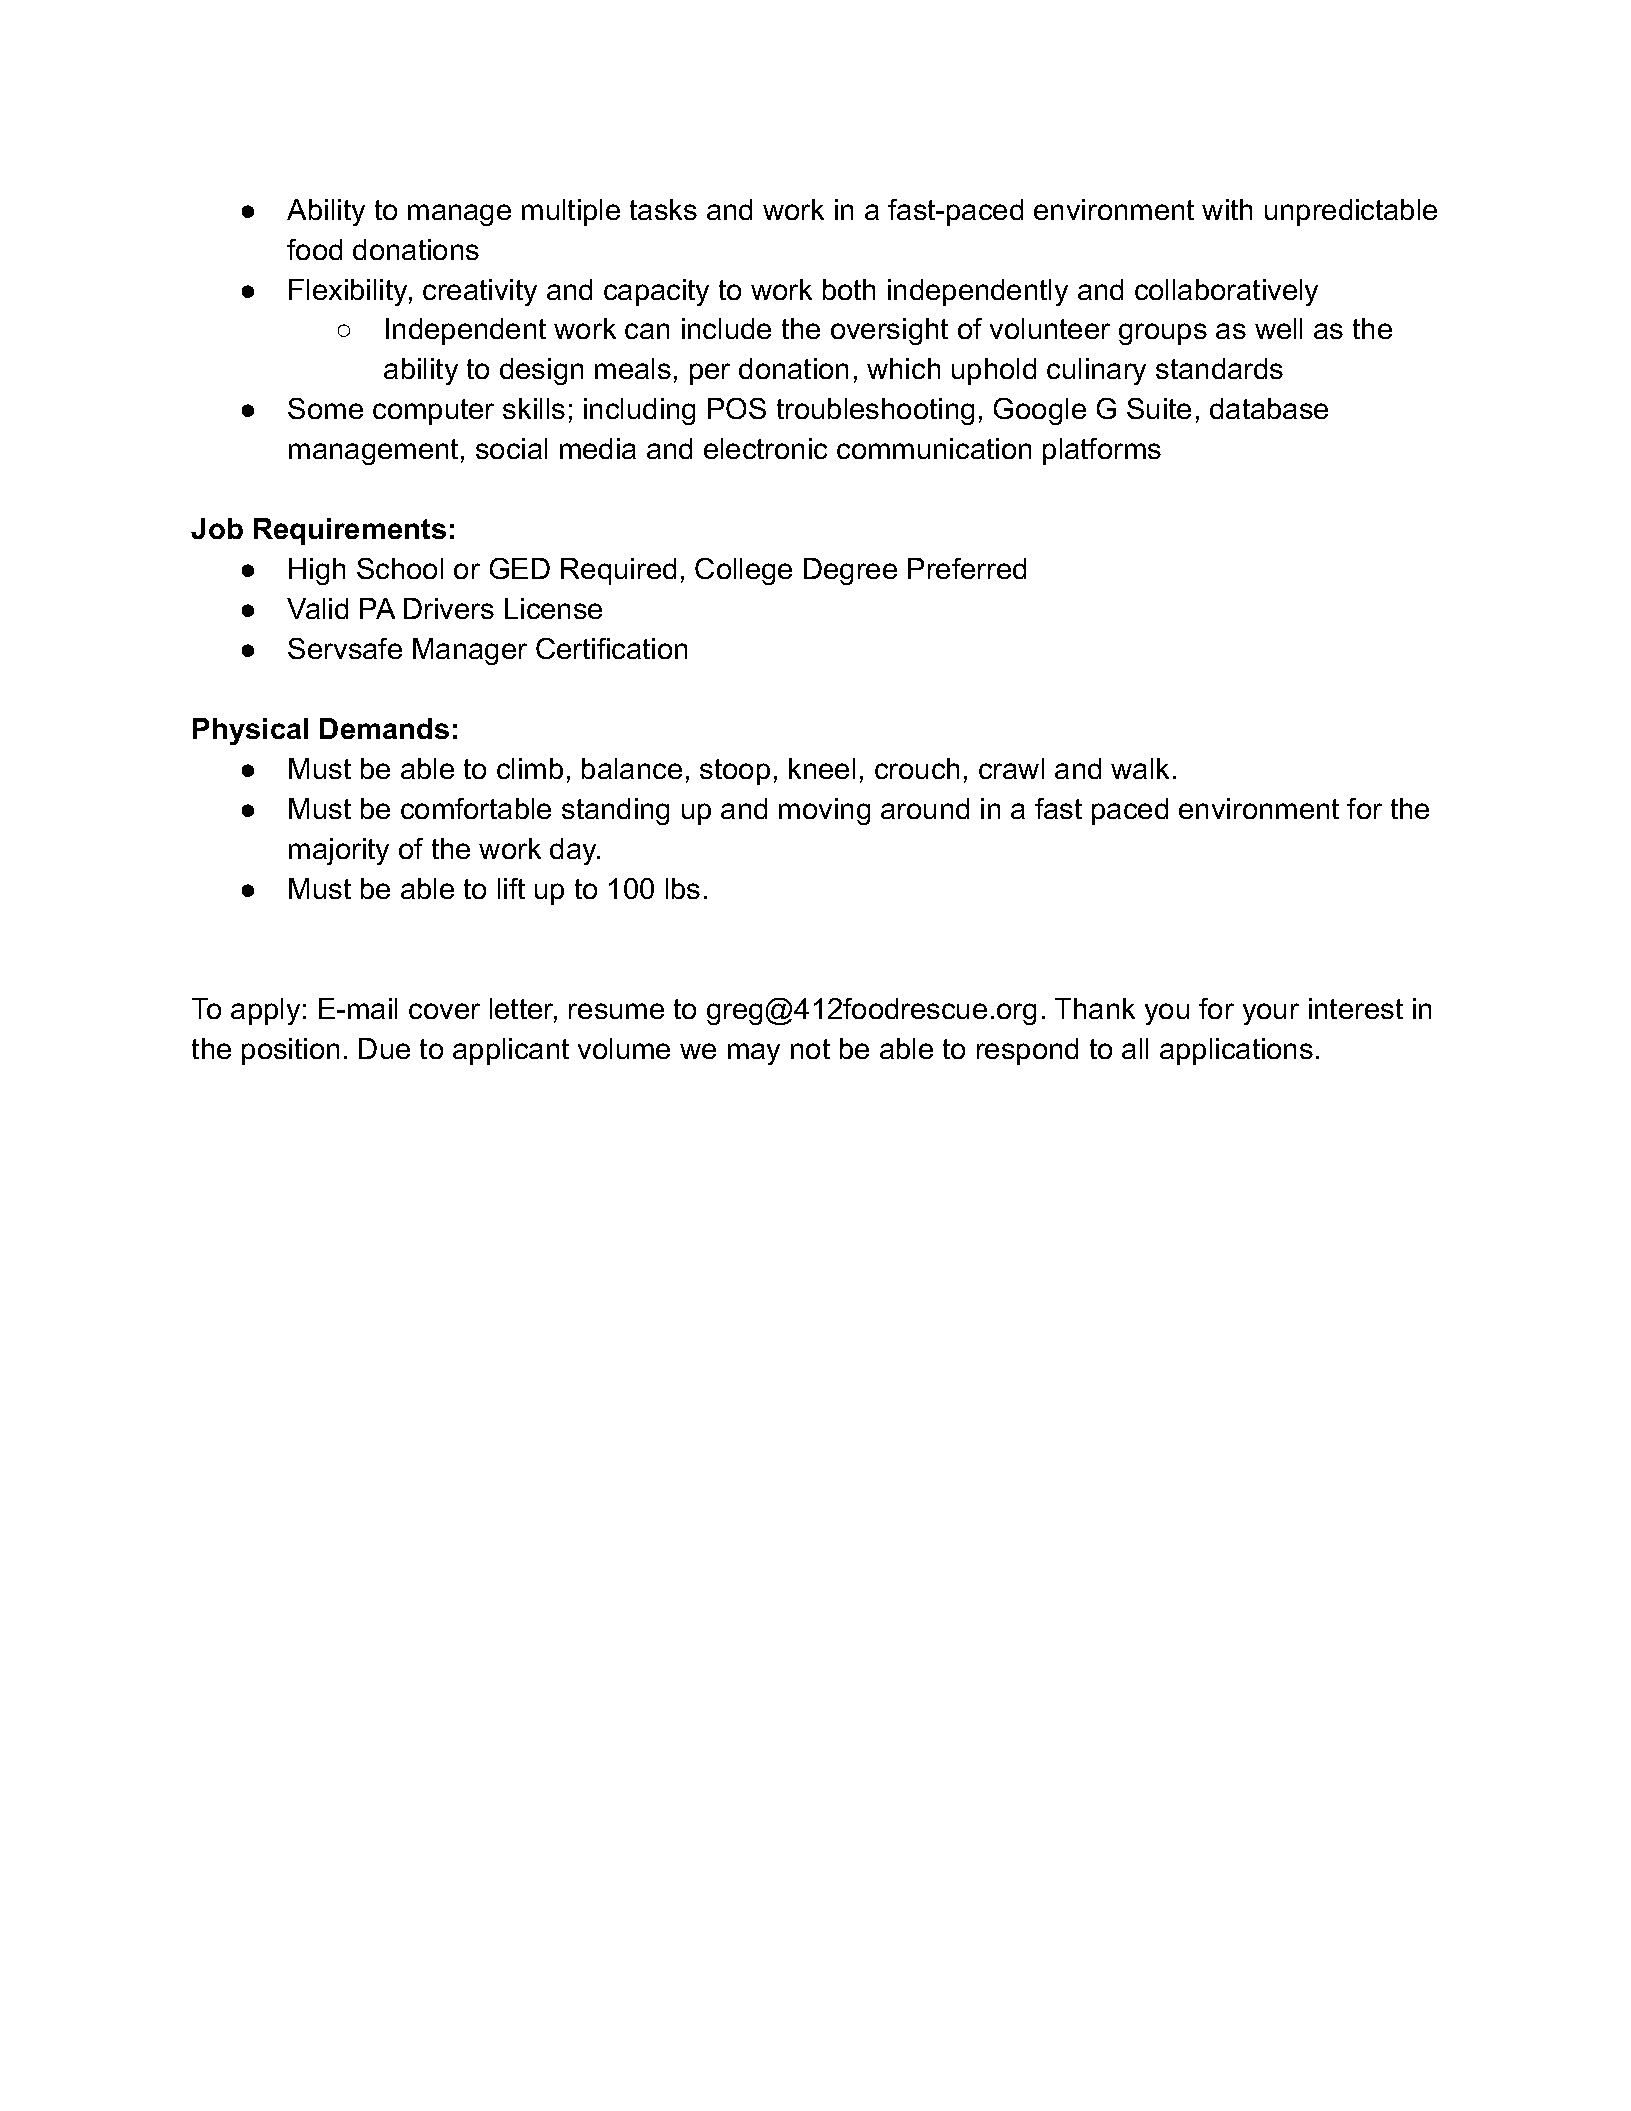 This screenshot has height=2111, width=1631. What do you see at coordinates (967, 568) in the screenshot?
I see `Preferred` at bounding box center [967, 568].
